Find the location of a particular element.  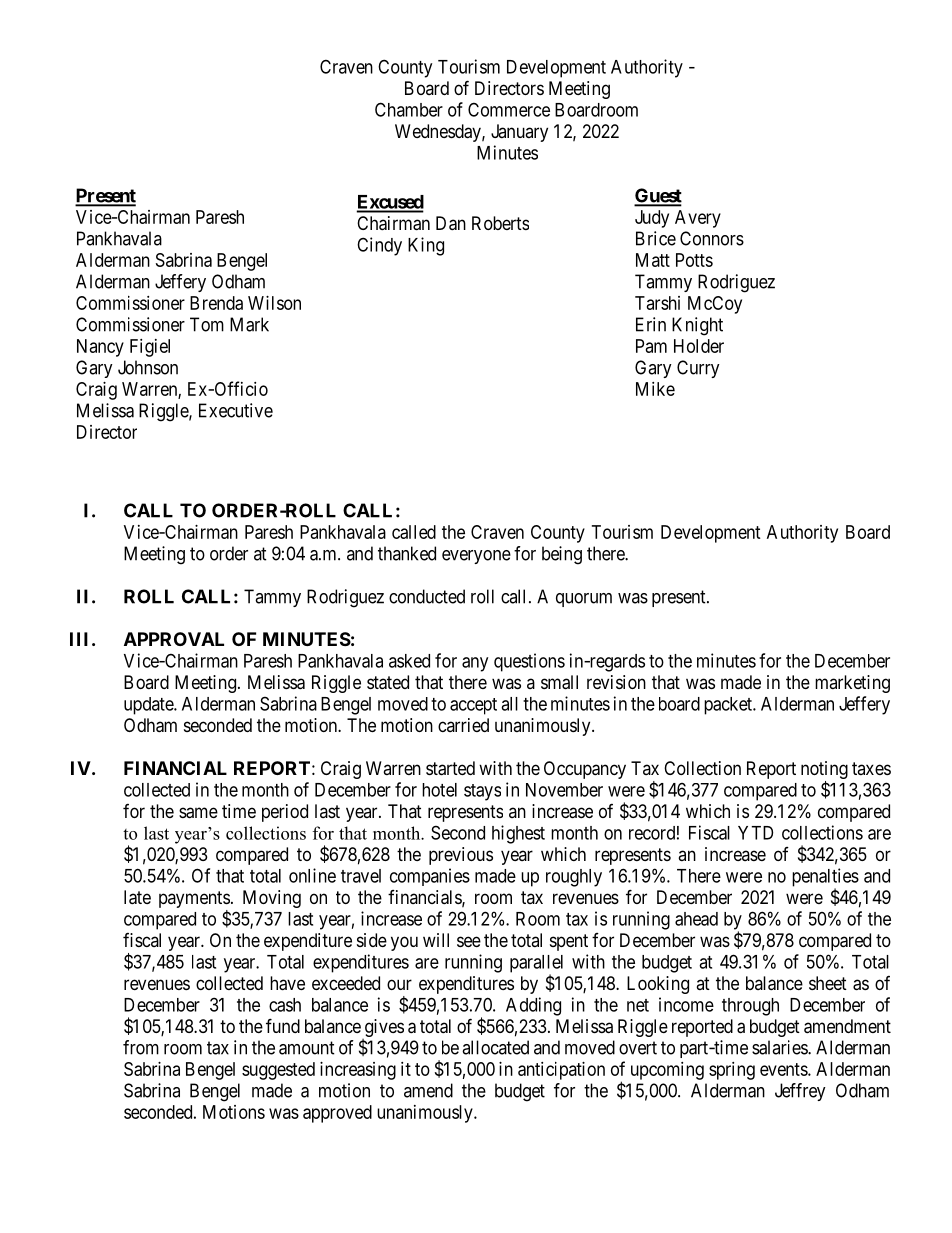

Avery is located at coordinates (698, 219).
